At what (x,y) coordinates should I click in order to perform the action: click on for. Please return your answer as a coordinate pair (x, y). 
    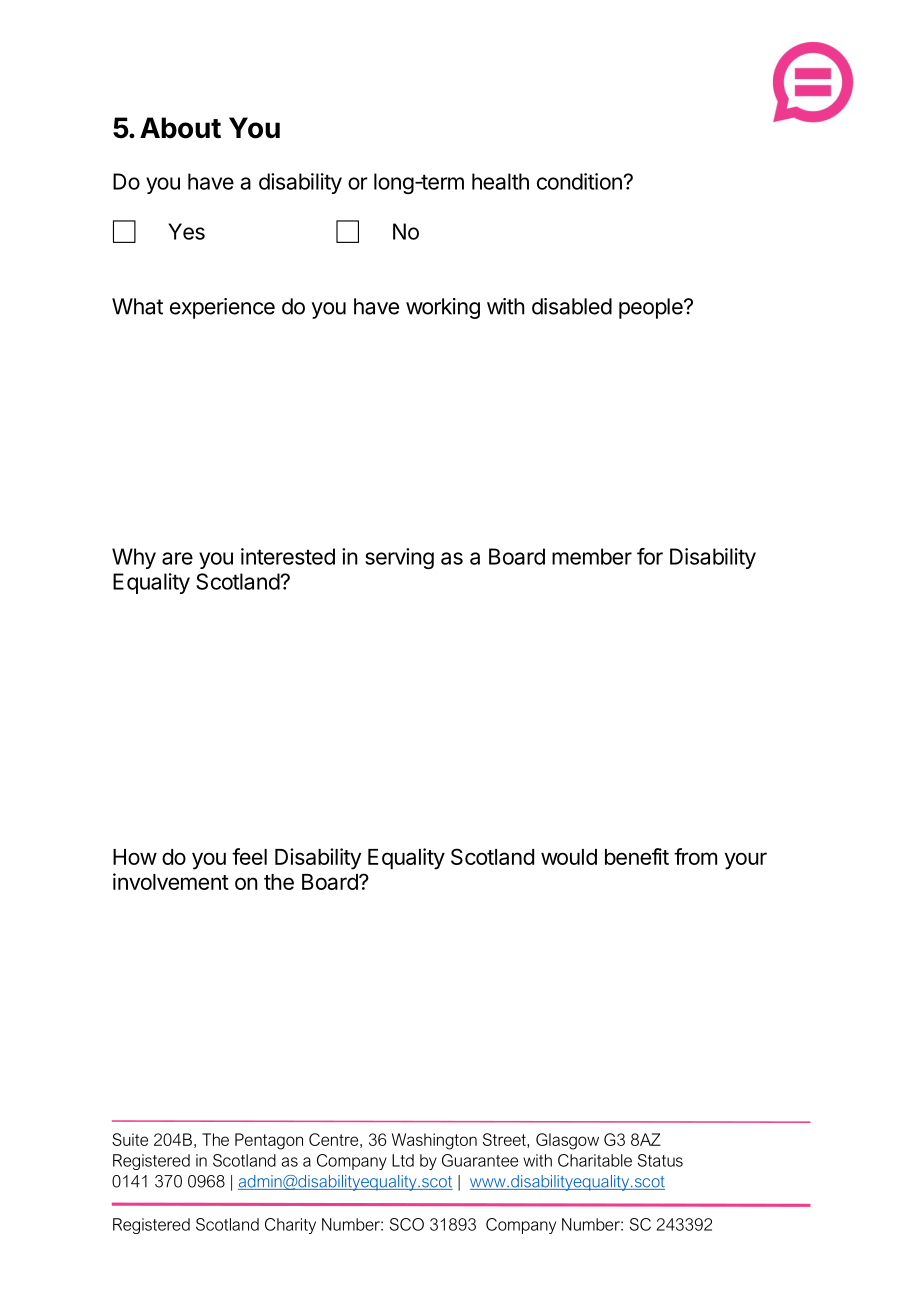
    Looking at the image, I should click on (650, 556).
